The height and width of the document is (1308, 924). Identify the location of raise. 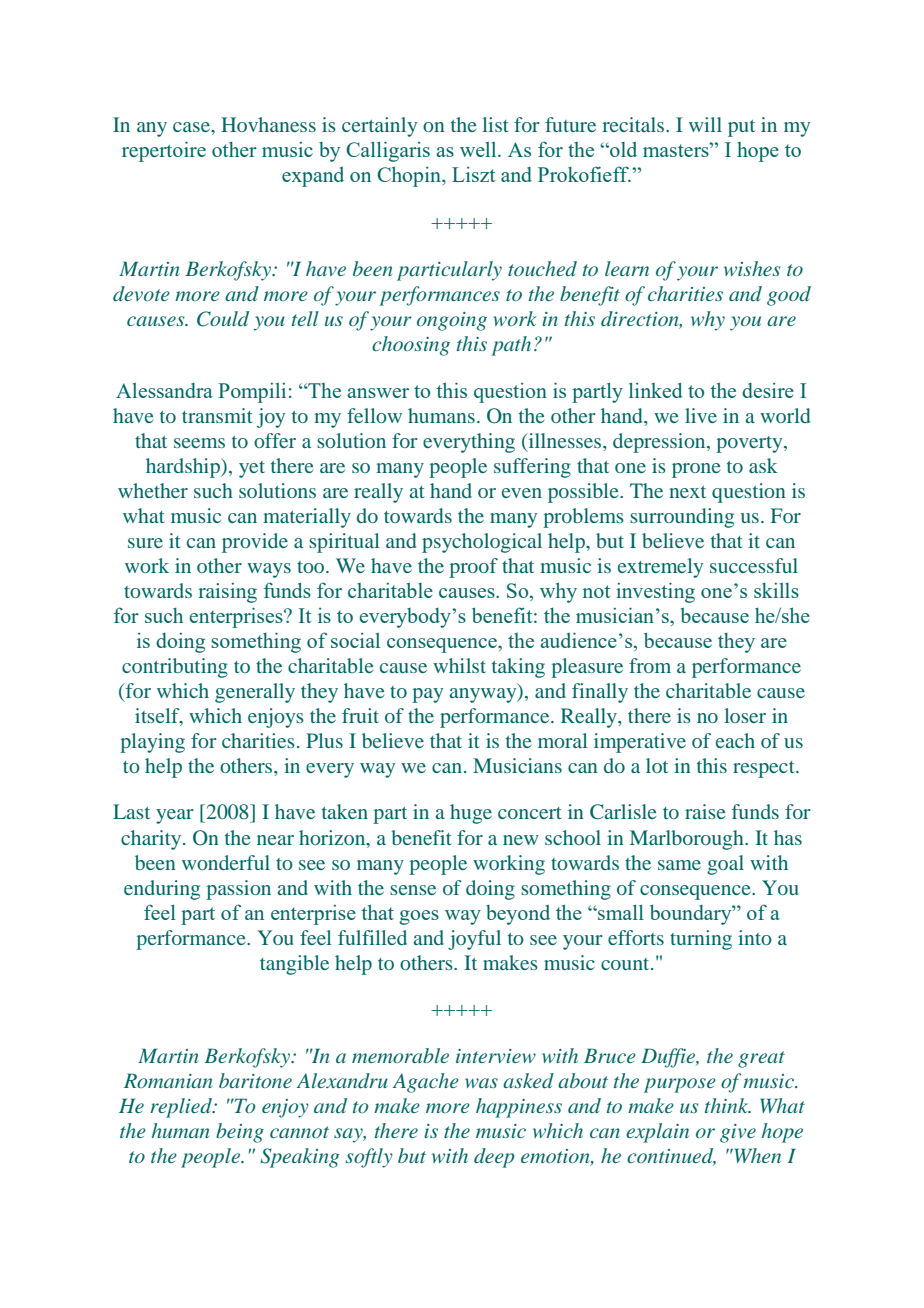
(705, 811).
